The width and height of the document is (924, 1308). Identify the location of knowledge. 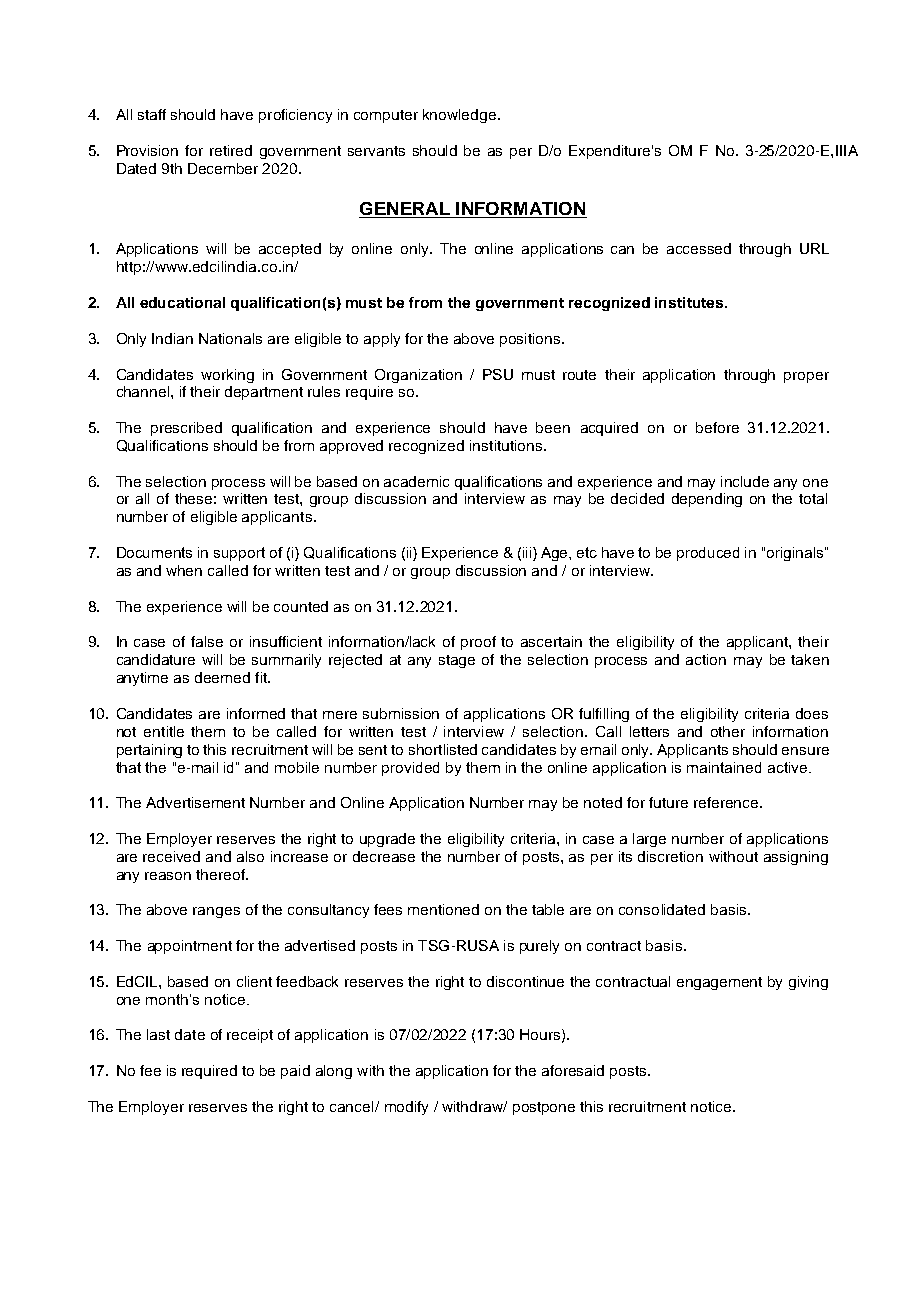
(461, 116).
